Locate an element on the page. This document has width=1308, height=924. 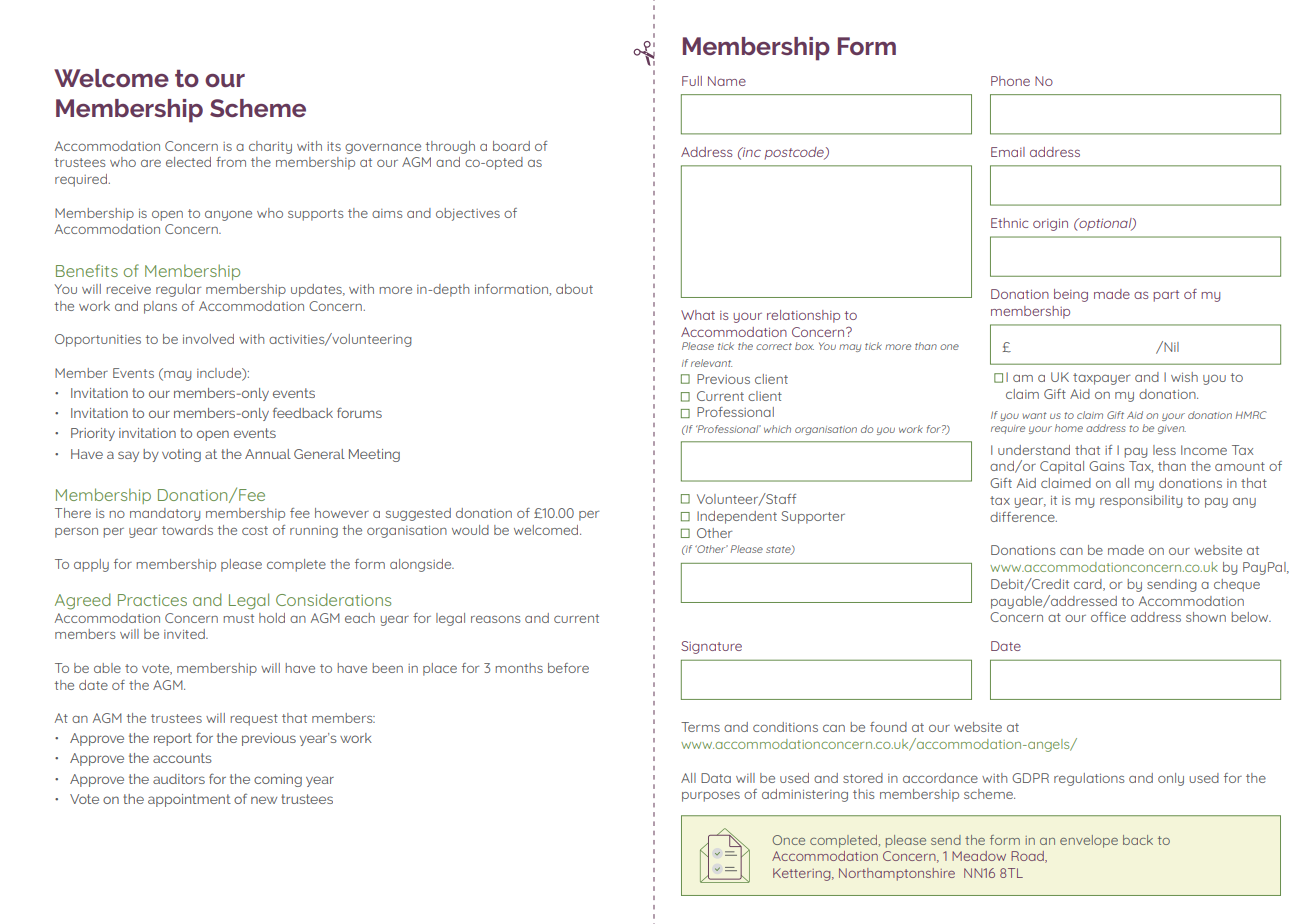
charity is located at coordinates (270, 147).
